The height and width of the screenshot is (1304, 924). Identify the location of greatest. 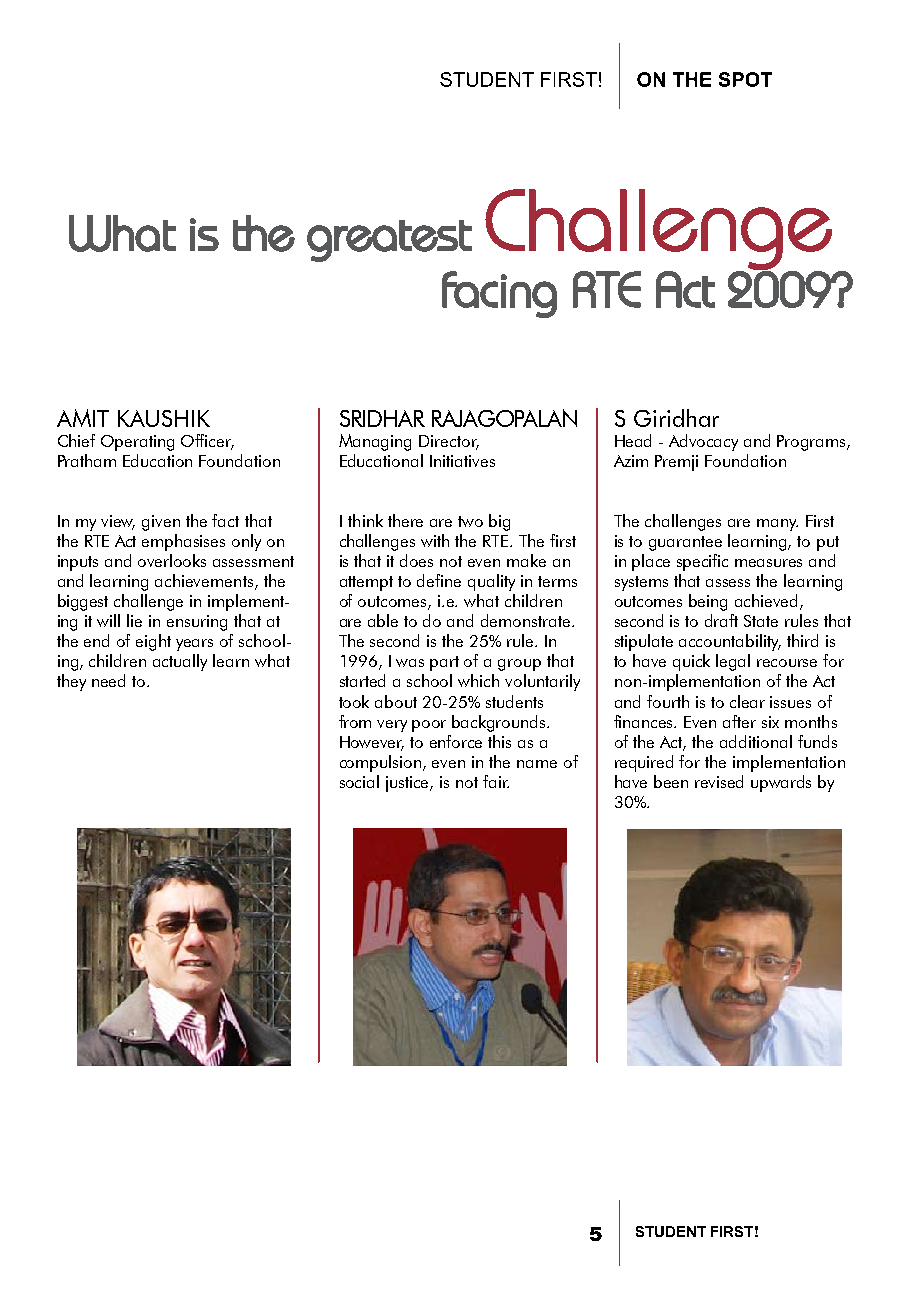
(389, 241).
